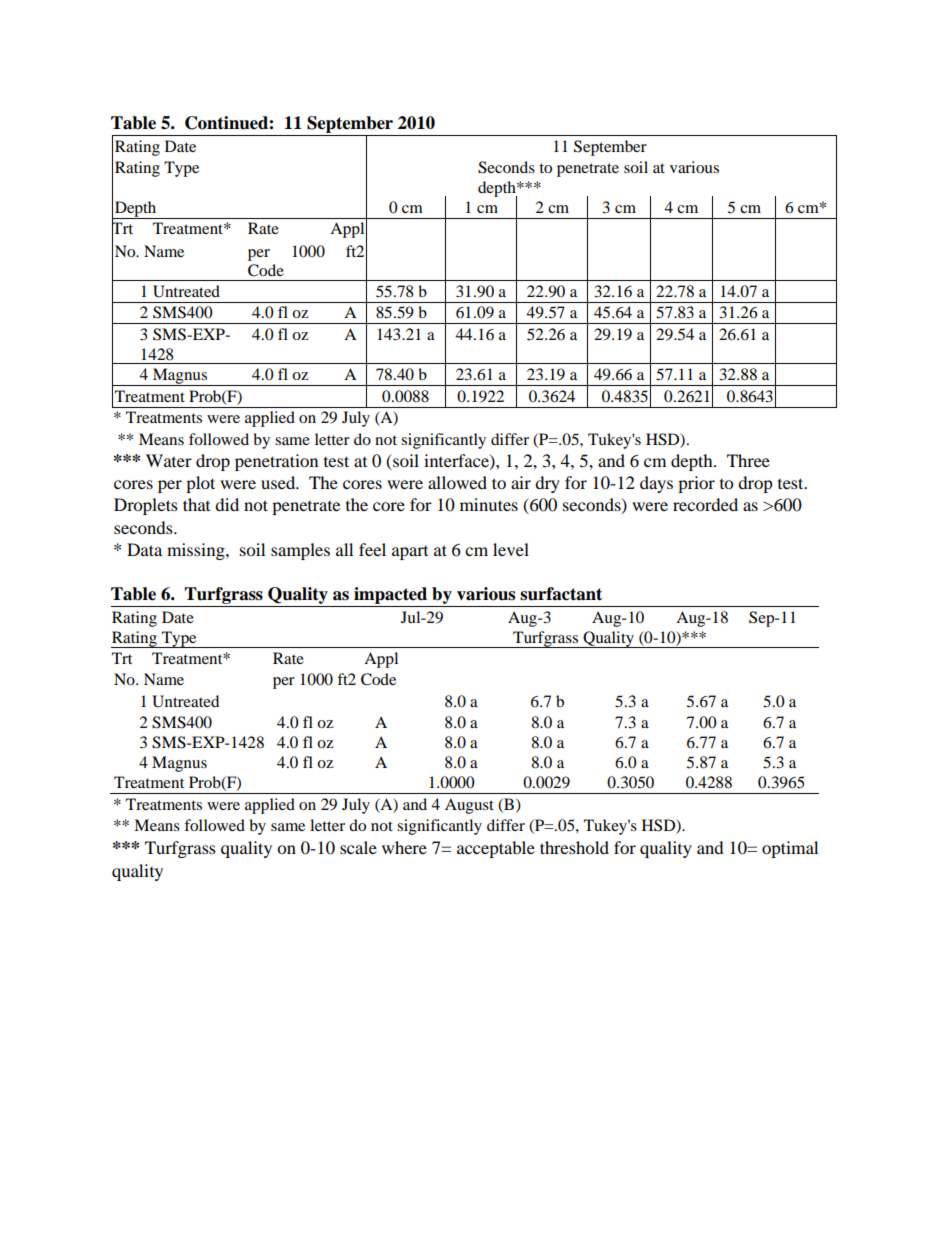  What do you see at coordinates (358, 847) in the screenshot?
I see `scale` at bounding box center [358, 847].
